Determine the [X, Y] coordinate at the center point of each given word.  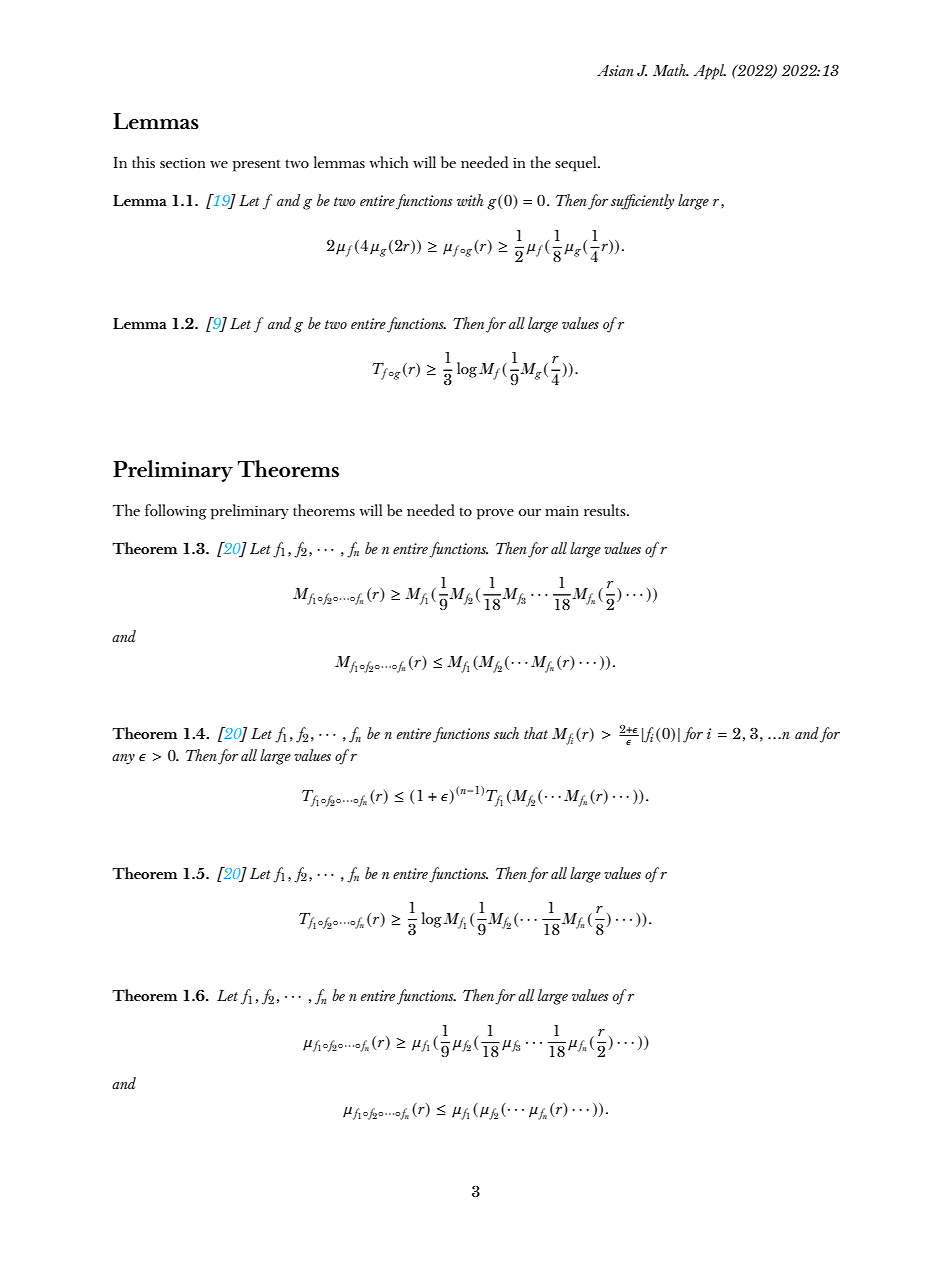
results [606, 510]
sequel [577, 164]
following [176, 512]
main [562, 511]
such [506, 733]
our [530, 512]
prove [495, 514]
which [388, 162]
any [123, 759]
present [257, 165]
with [470, 200]
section [182, 162]
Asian [615, 70]
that [536, 733]
